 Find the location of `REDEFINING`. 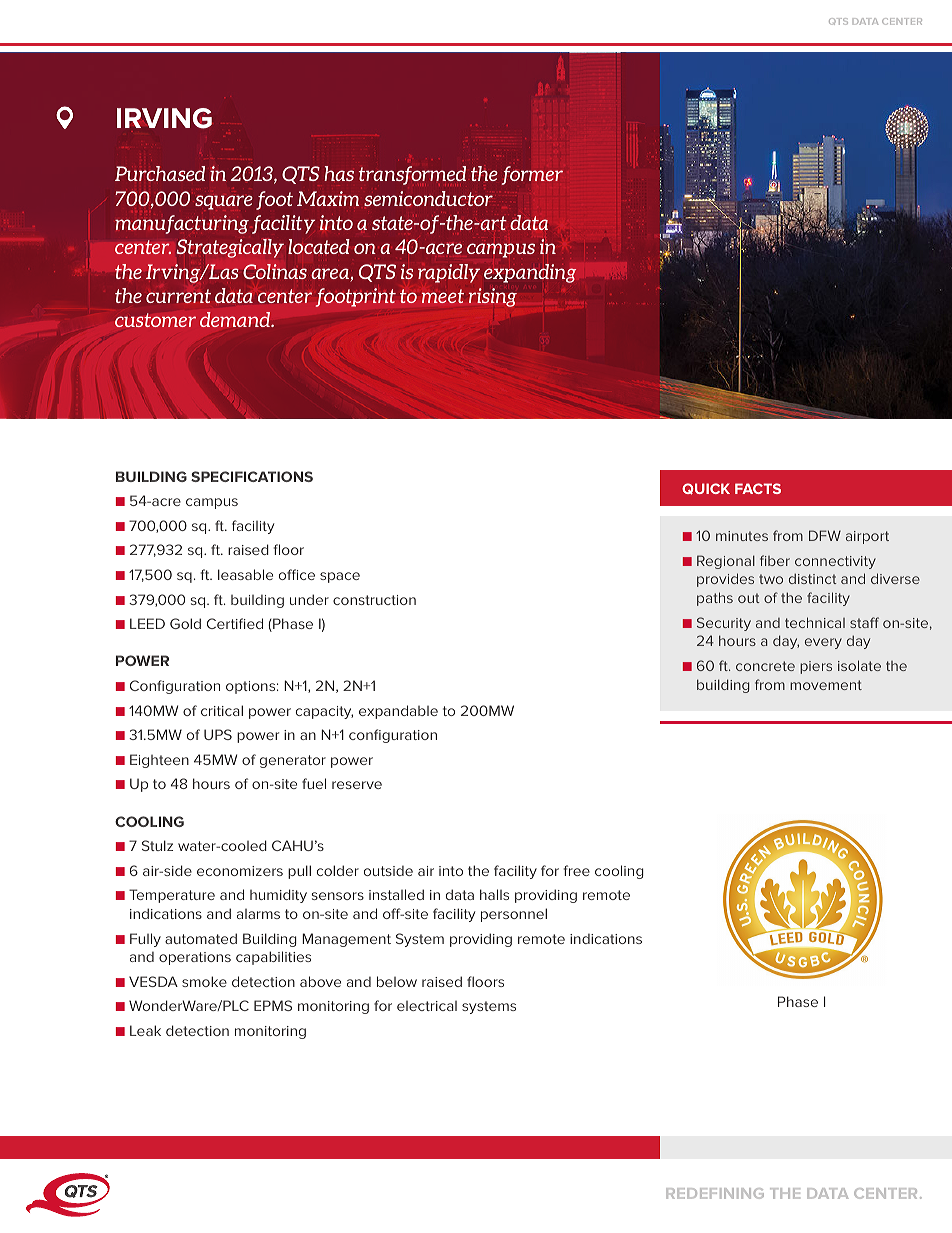

REDEFINING is located at coordinates (715, 1193).
